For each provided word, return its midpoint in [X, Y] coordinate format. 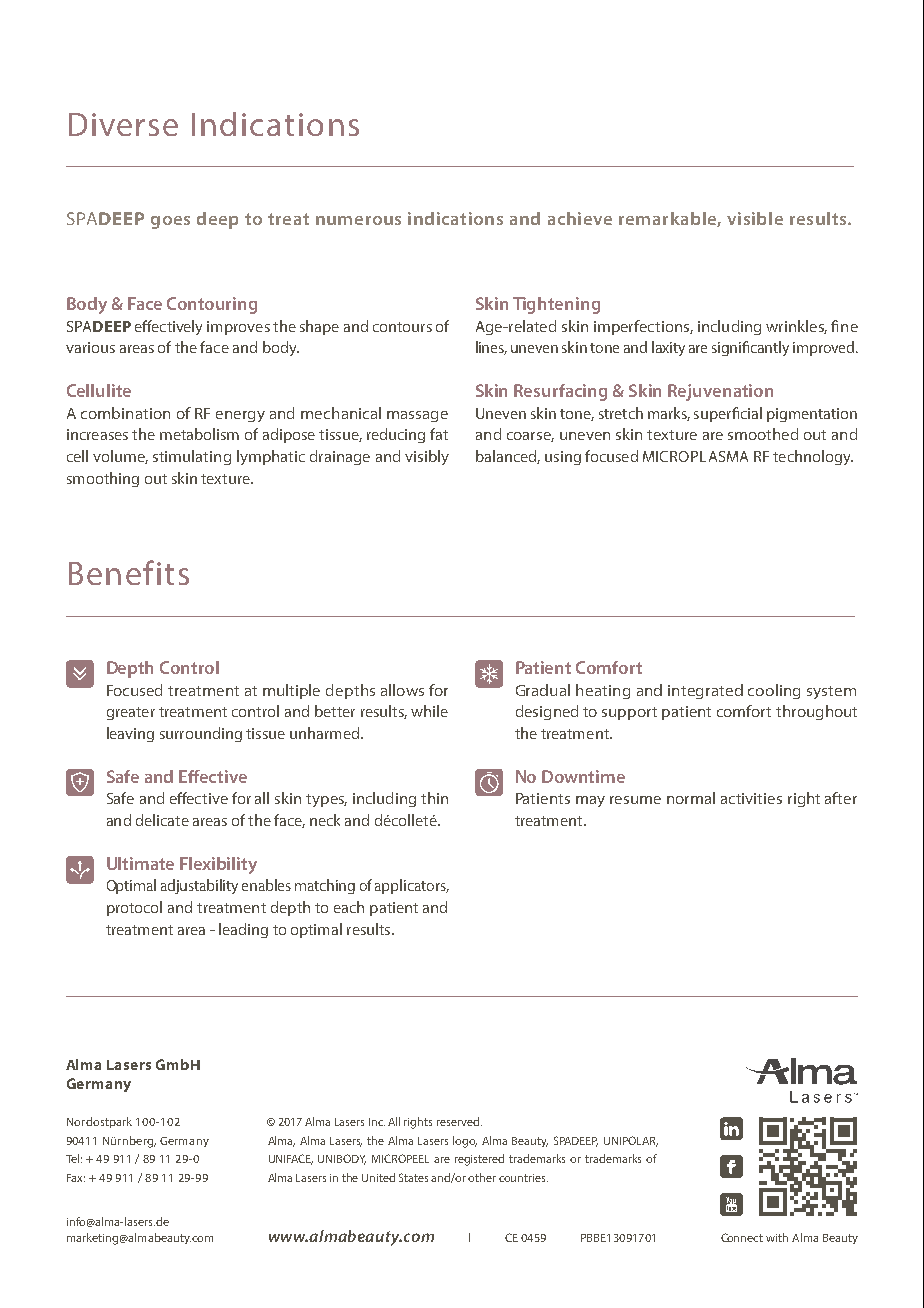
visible [755, 218]
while [429, 711]
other [482, 1177]
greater [131, 713]
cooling [774, 691]
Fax [76, 1178]
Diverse [123, 124]
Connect [742, 1237]
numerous [358, 220]
